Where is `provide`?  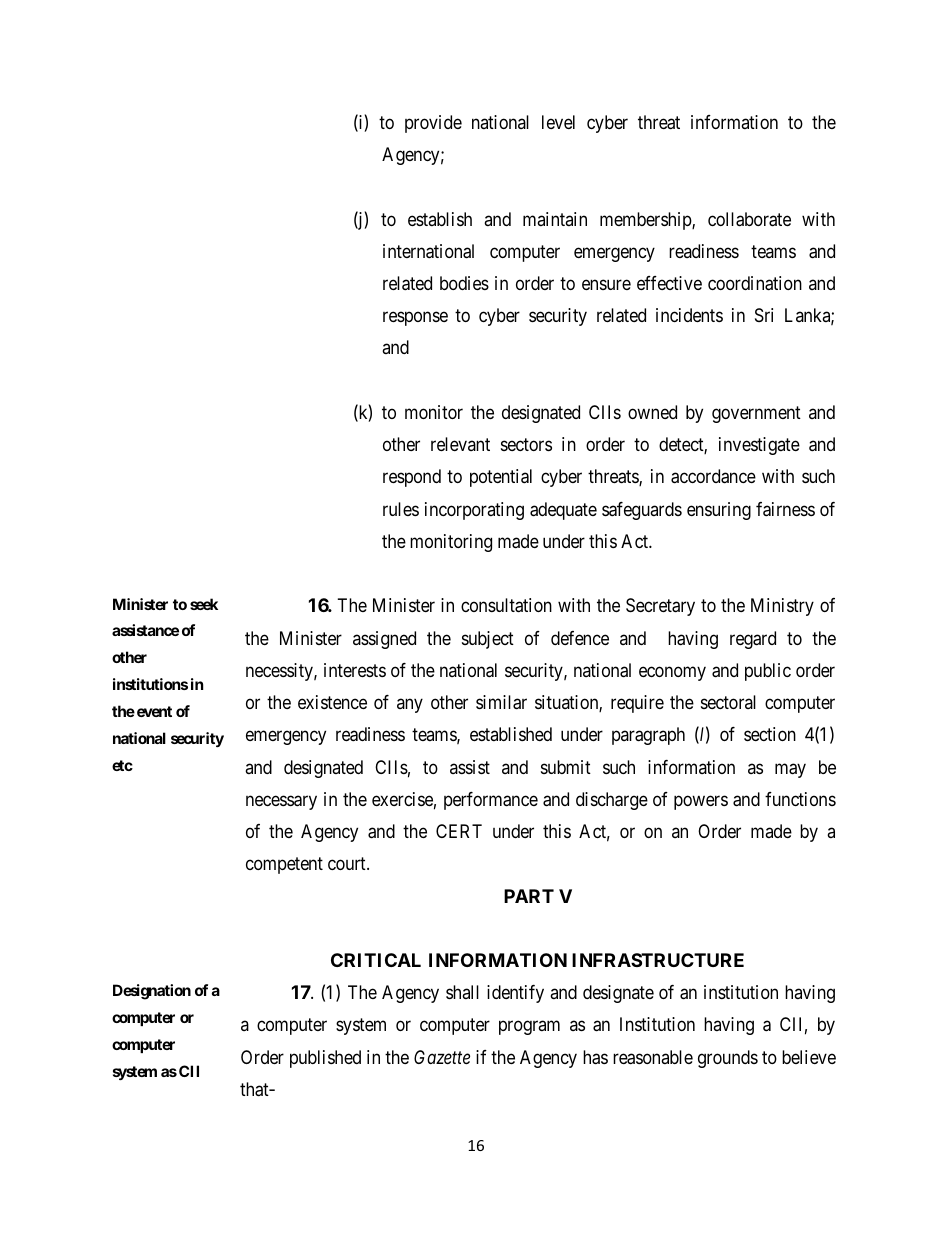
provide is located at coordinates (433, 124).
